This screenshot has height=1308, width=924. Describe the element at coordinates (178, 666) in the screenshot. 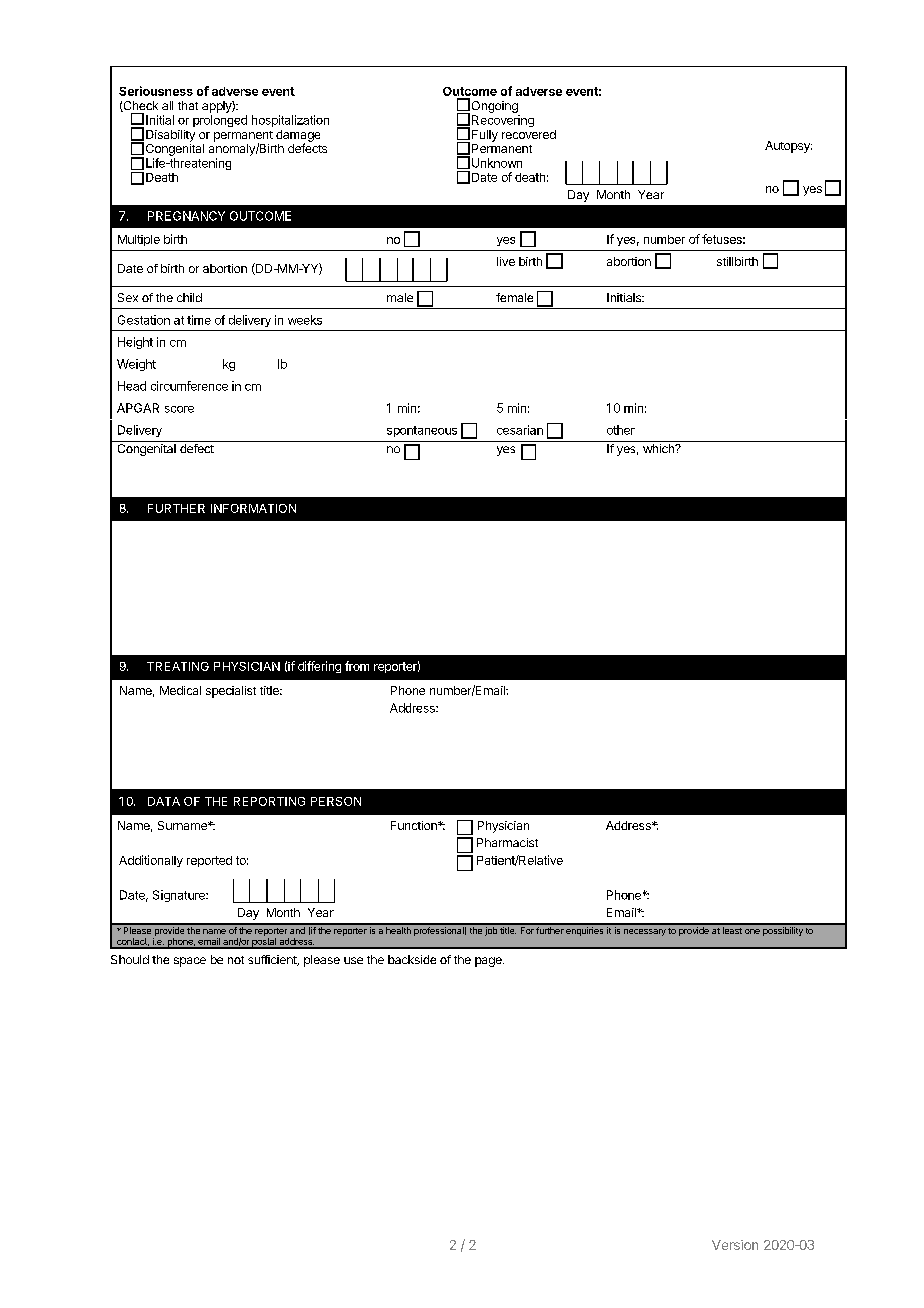

I see `TREATING` at that location.
